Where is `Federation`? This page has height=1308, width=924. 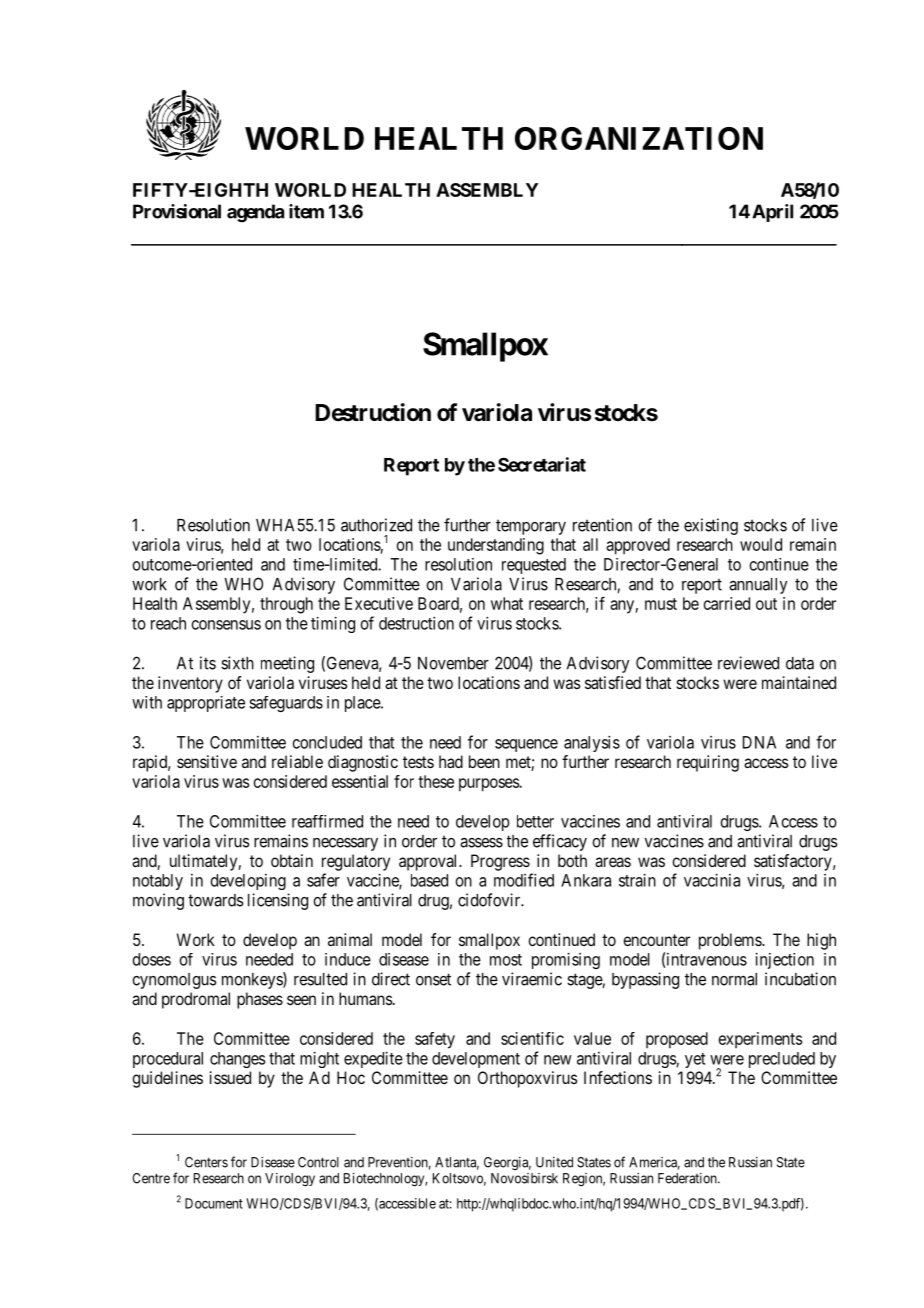 Federation is located at coordinates (688, 1178).
